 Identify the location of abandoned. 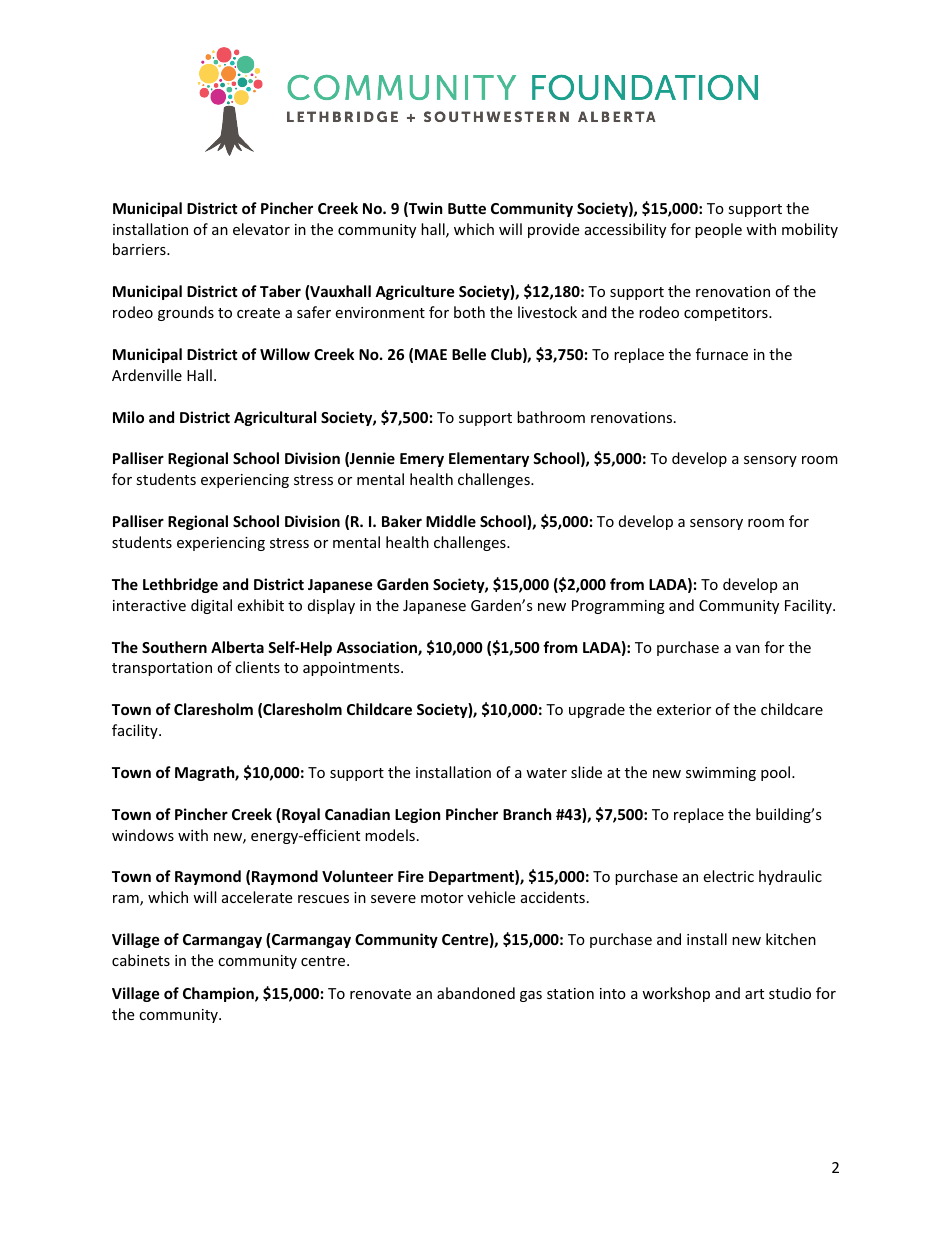
(476, 993).
